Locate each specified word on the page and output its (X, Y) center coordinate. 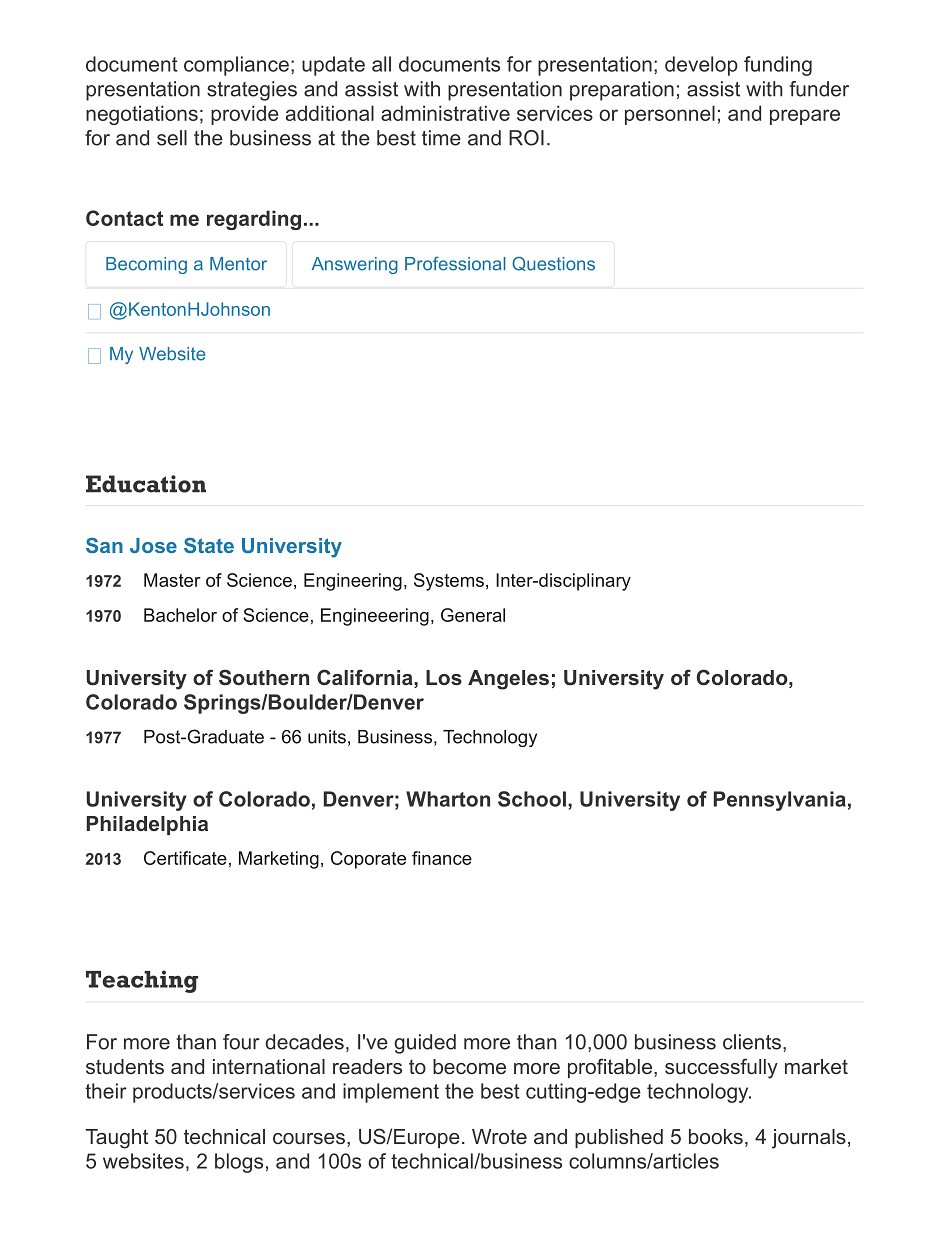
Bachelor (180, 615)
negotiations (142, 115)
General (473, 615)
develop (701, 66)
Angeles (508, 680)
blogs (239, 1163)
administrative (445, 113)
